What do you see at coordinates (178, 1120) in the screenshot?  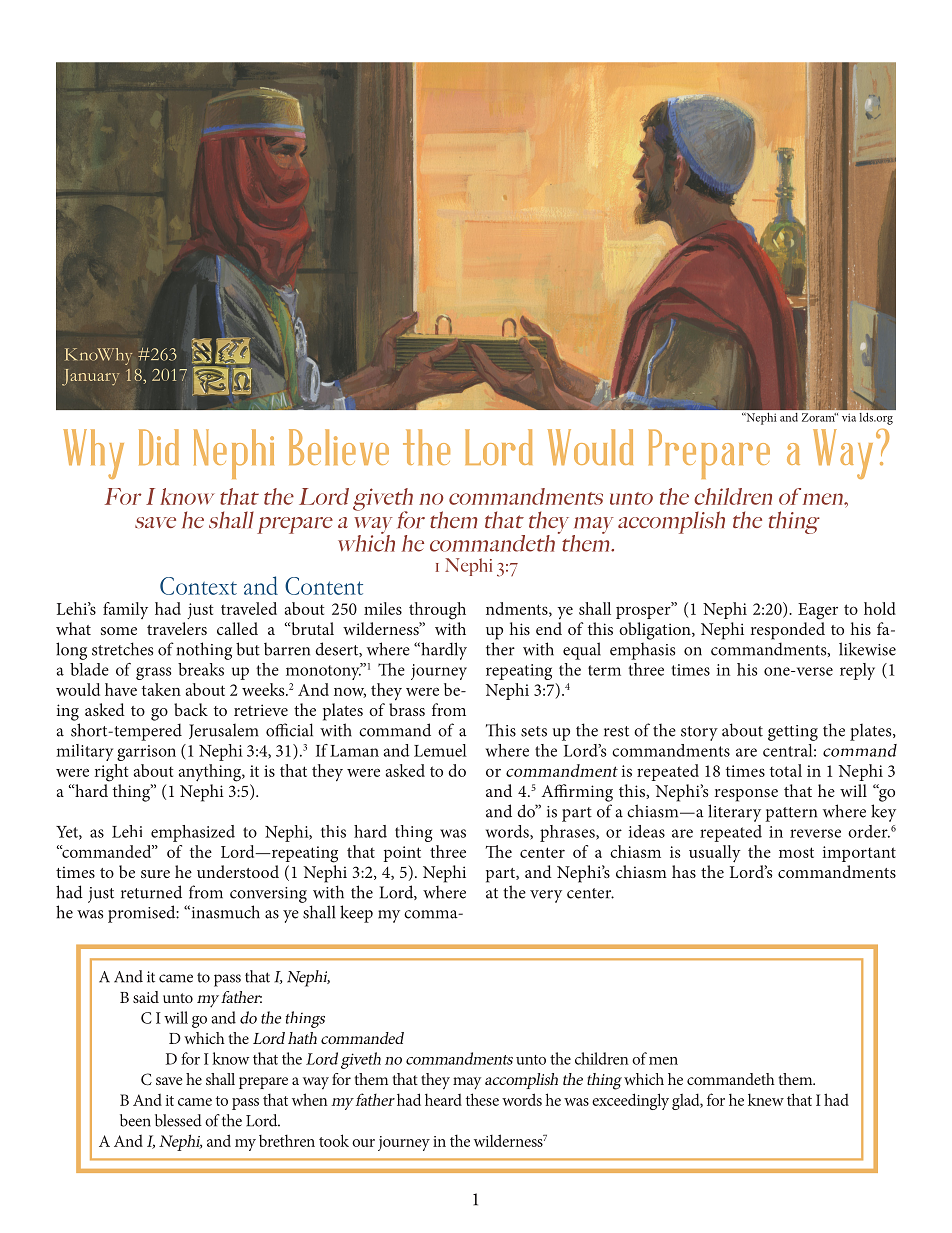 I see `blessed` at bounding box center [178, 1120].
